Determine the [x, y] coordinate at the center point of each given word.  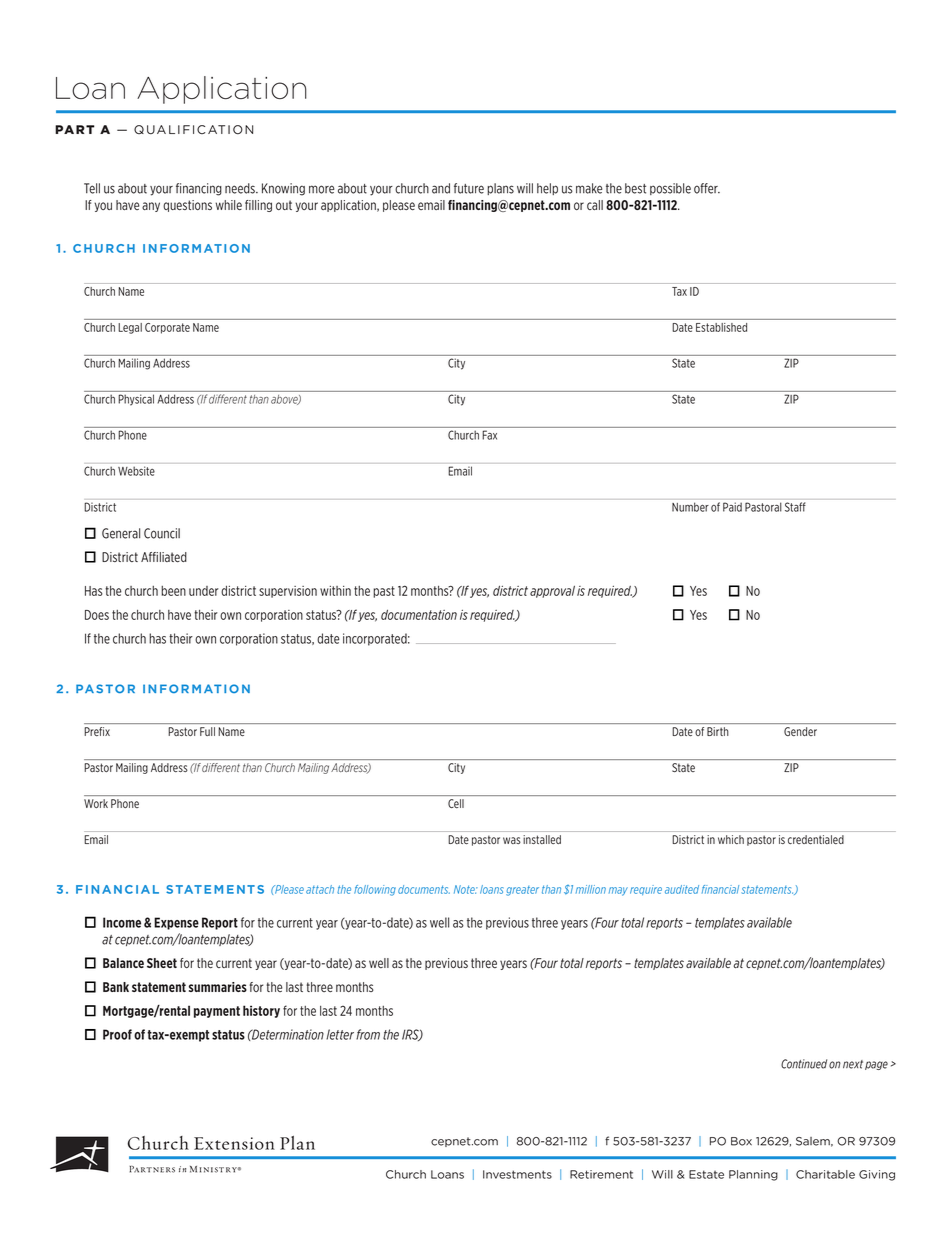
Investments [517, 1174]
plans [500, 189]
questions [187, 206]
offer [707, 188]
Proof [117, 1034]
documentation [419, 615]
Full [207, 731]
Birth [717, 731]
